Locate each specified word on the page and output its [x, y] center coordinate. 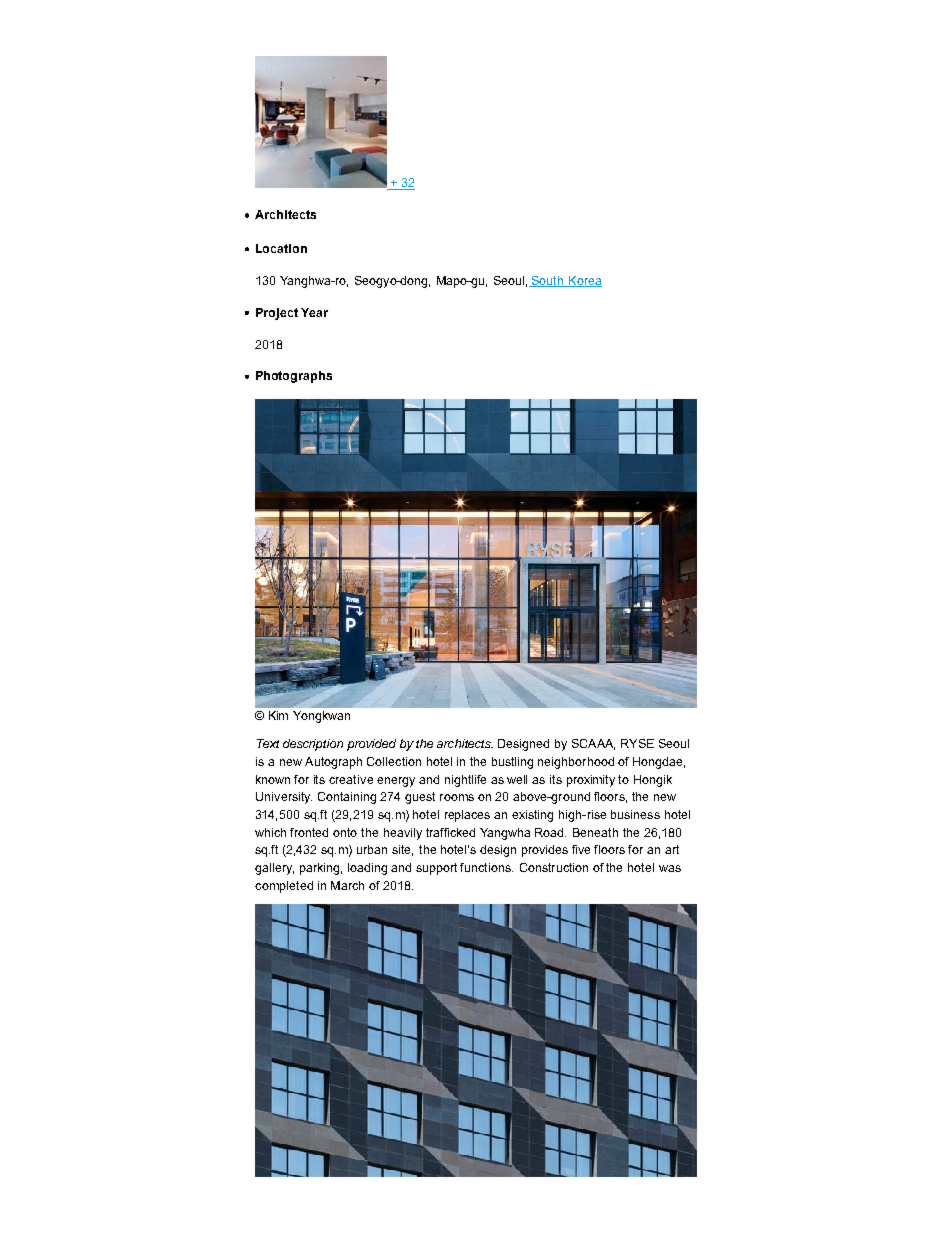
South [548, 281]
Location [281, 248]
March [347, 885]
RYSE [637, 743]
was [670, 868]
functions [486, 867]
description [313, 745]
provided [371, 745]
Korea [584, 281]
